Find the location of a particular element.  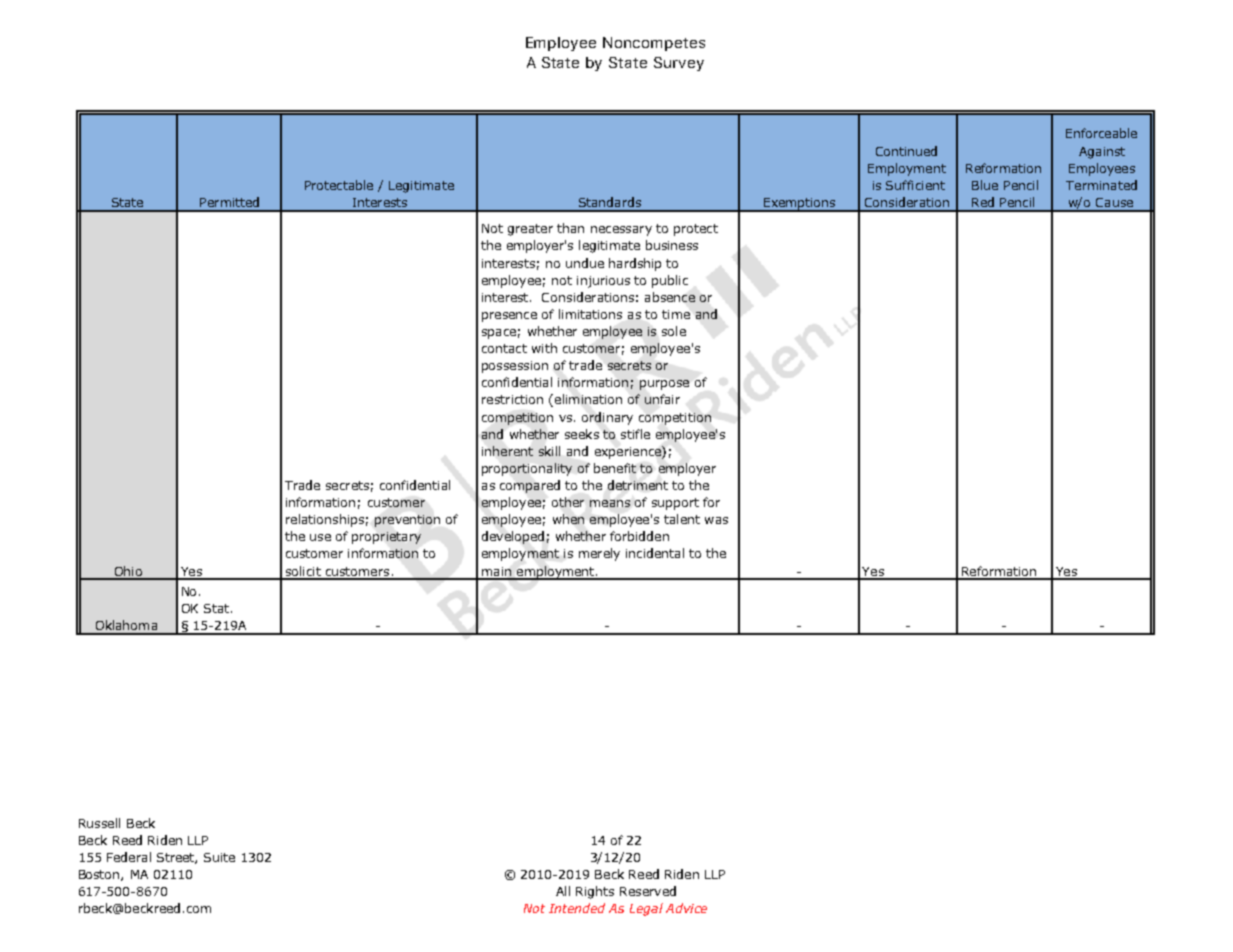

with is located at coordinates (544, 348).
